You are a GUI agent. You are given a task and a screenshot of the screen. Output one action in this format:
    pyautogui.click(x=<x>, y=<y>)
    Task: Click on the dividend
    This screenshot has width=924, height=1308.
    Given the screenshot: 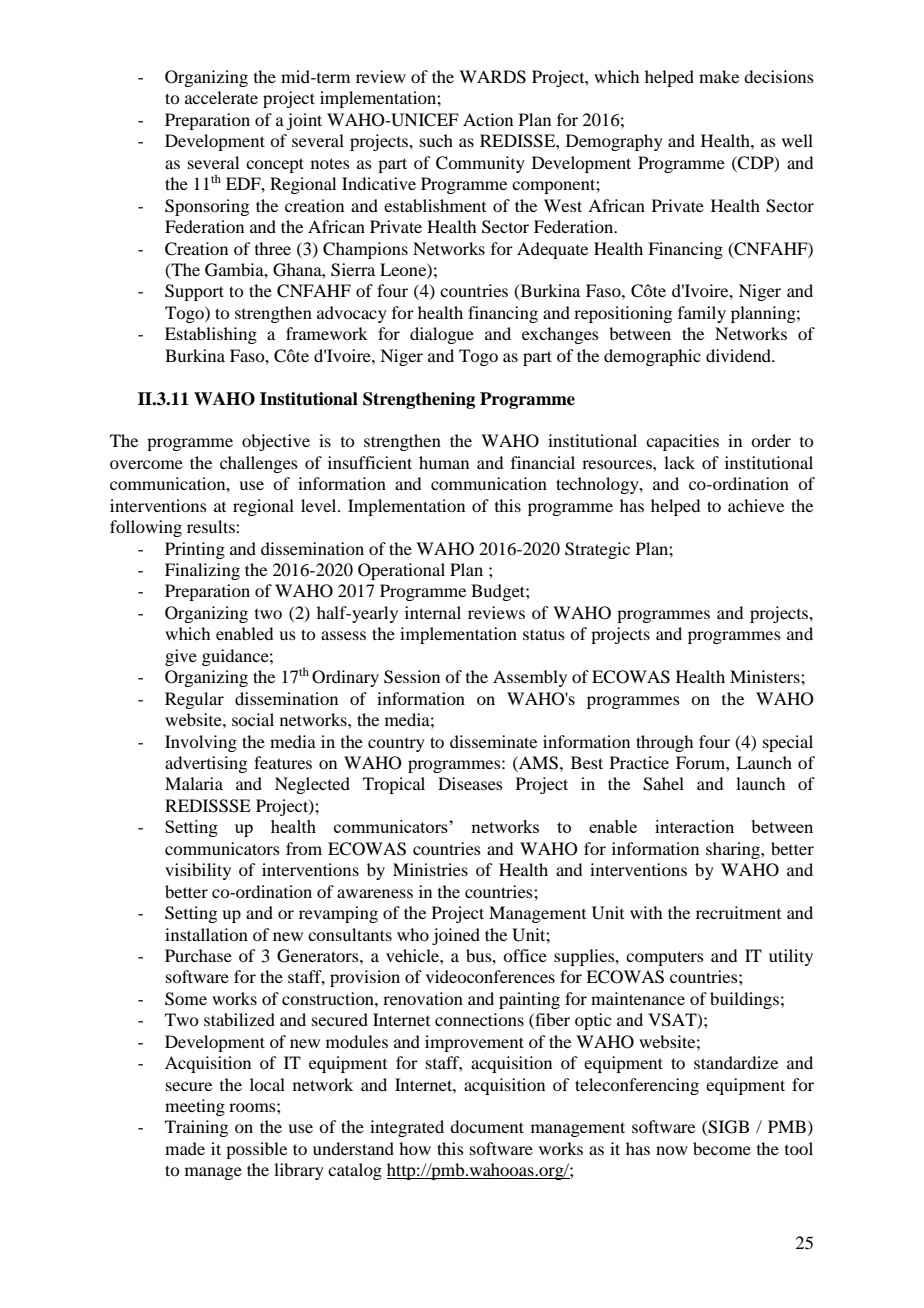 What is the action you would take?
    pyautogui.click(x=740, y=355)
